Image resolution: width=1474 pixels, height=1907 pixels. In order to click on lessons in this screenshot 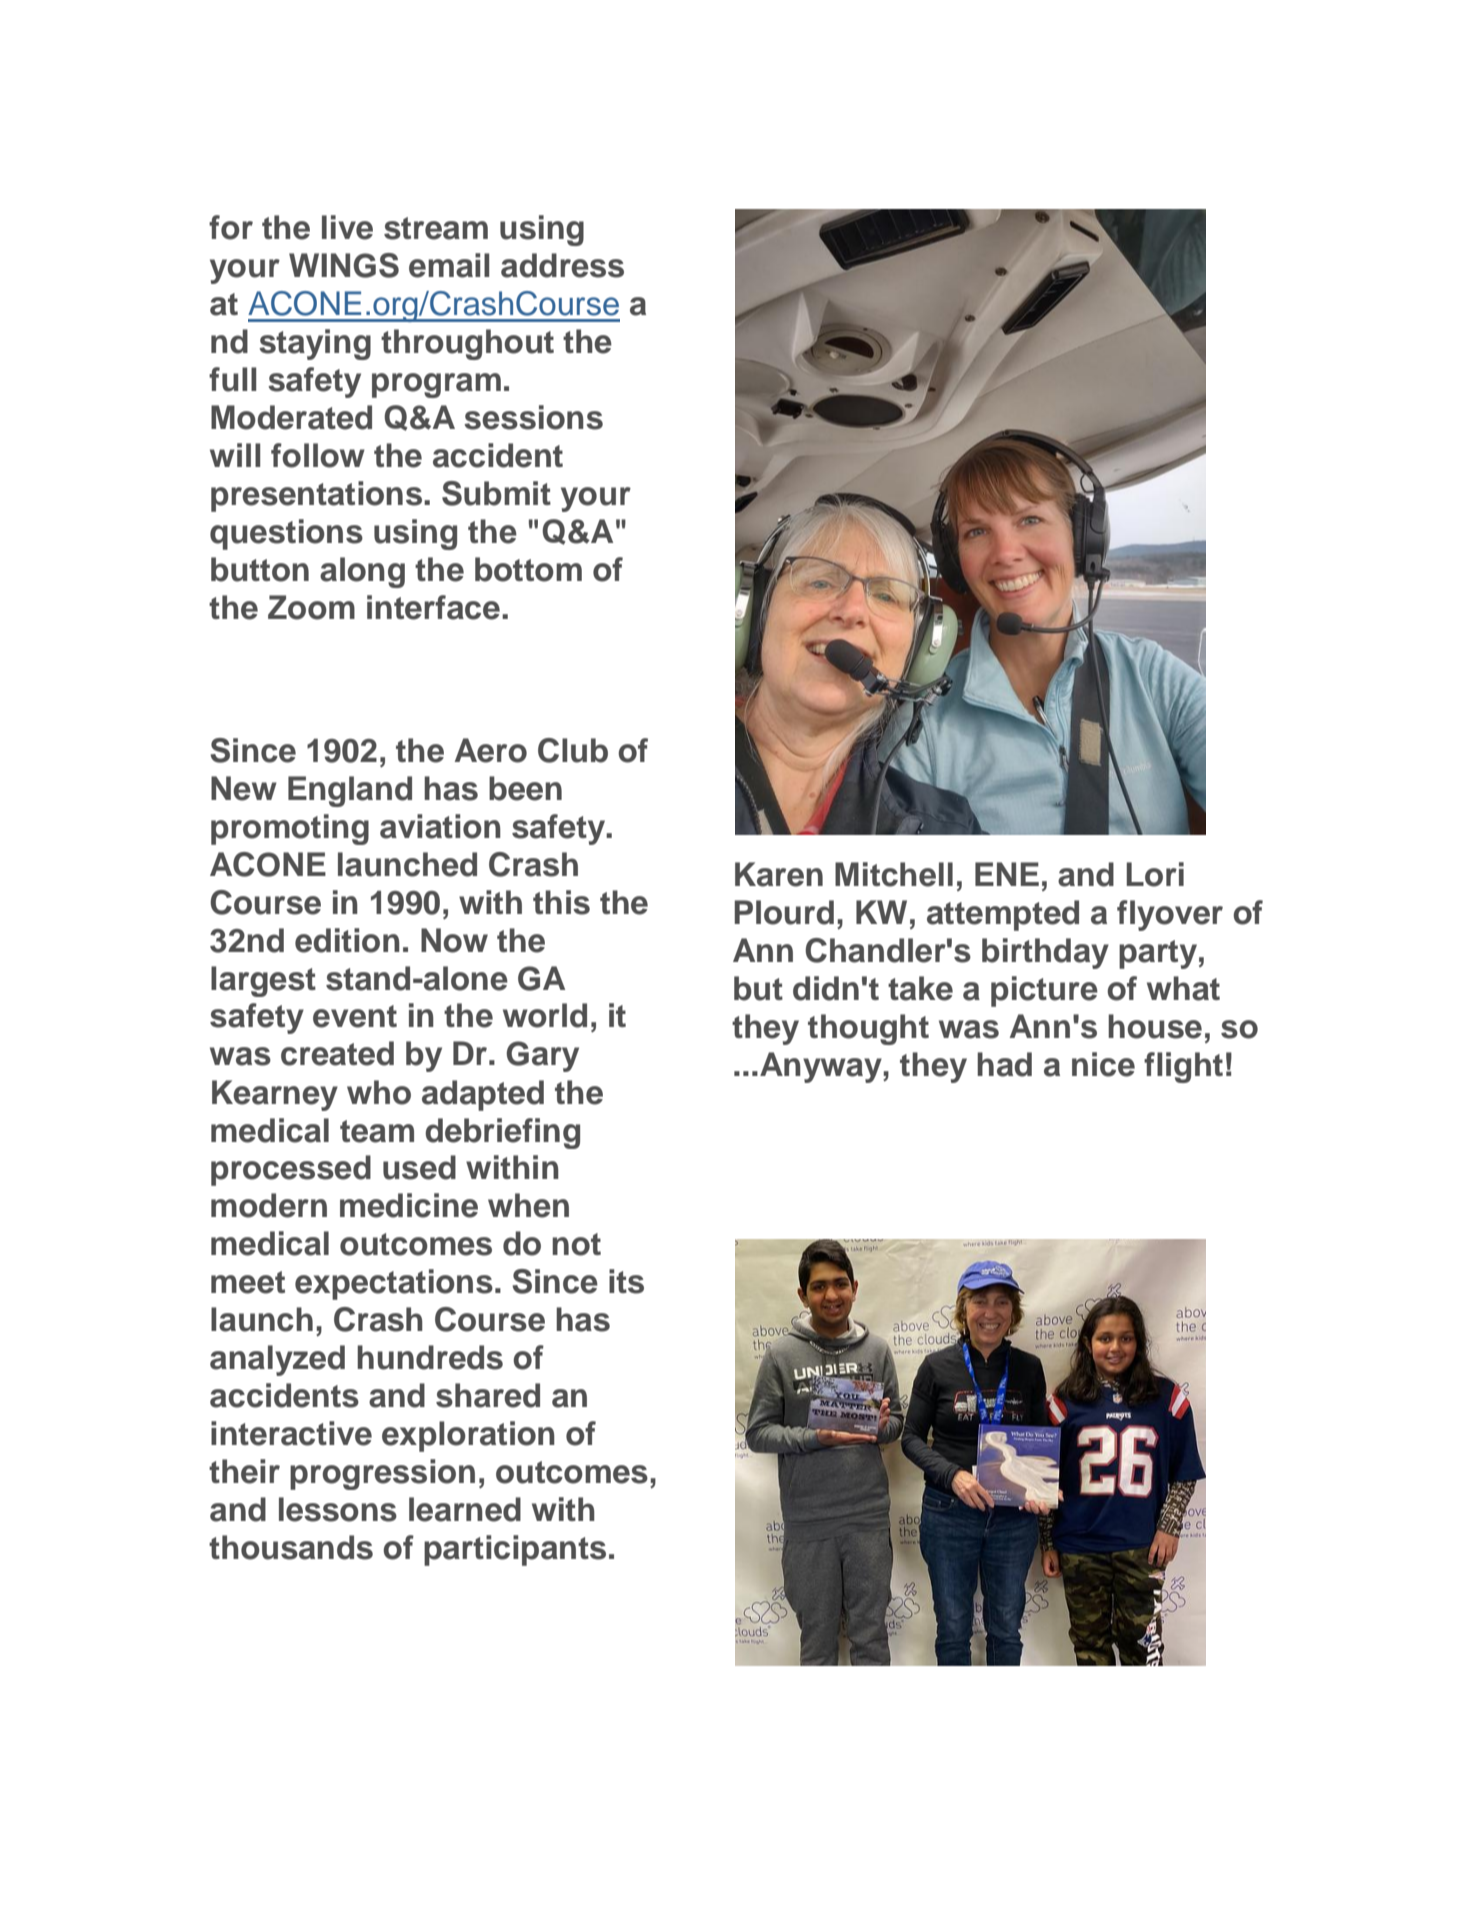, I will do `click(338, 1509)`.
